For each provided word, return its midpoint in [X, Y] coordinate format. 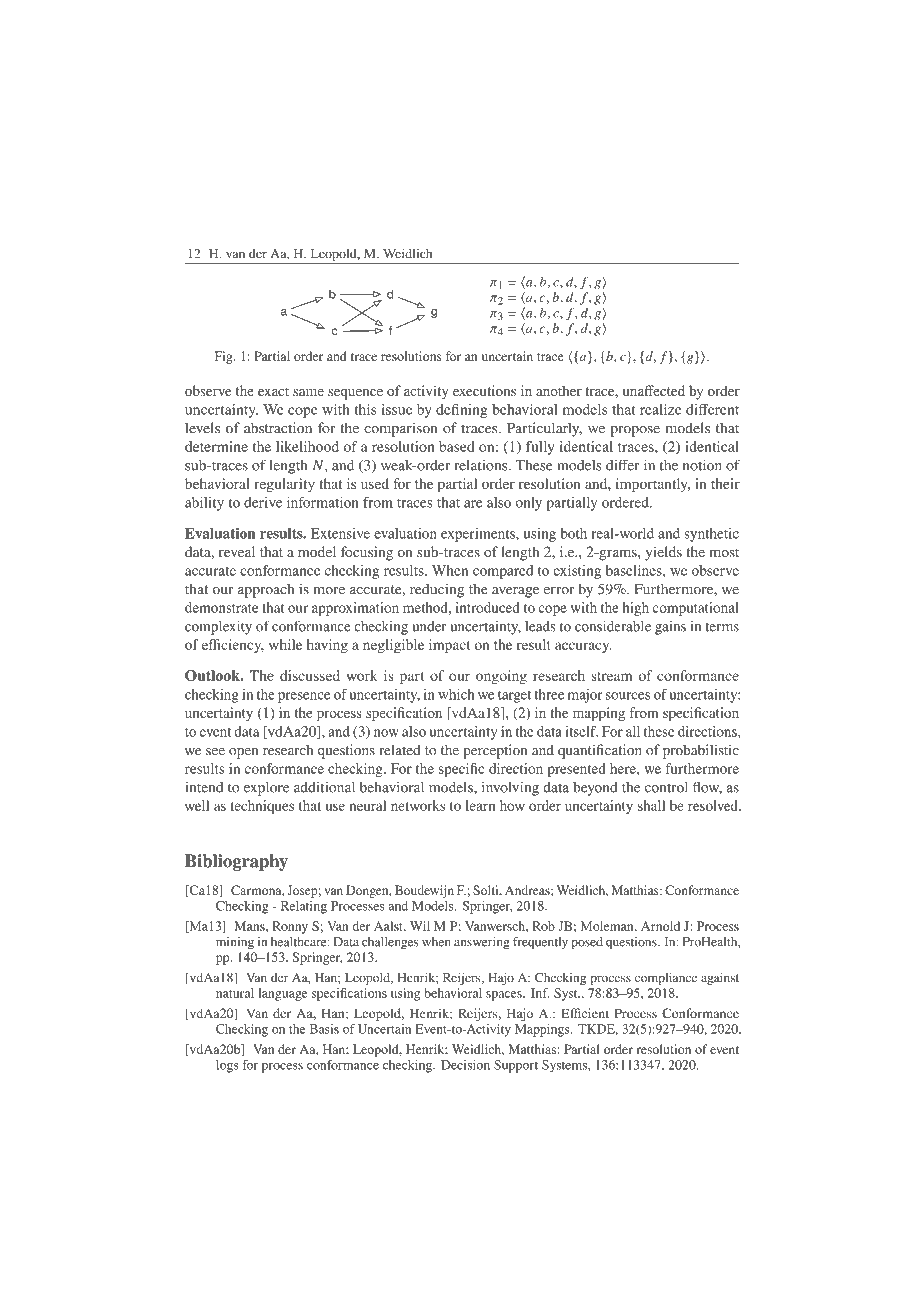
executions [484, 390]
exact [273, 391]
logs [227, 1066]
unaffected [654, 390]
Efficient [585, 1013]
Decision [465, 1065]
